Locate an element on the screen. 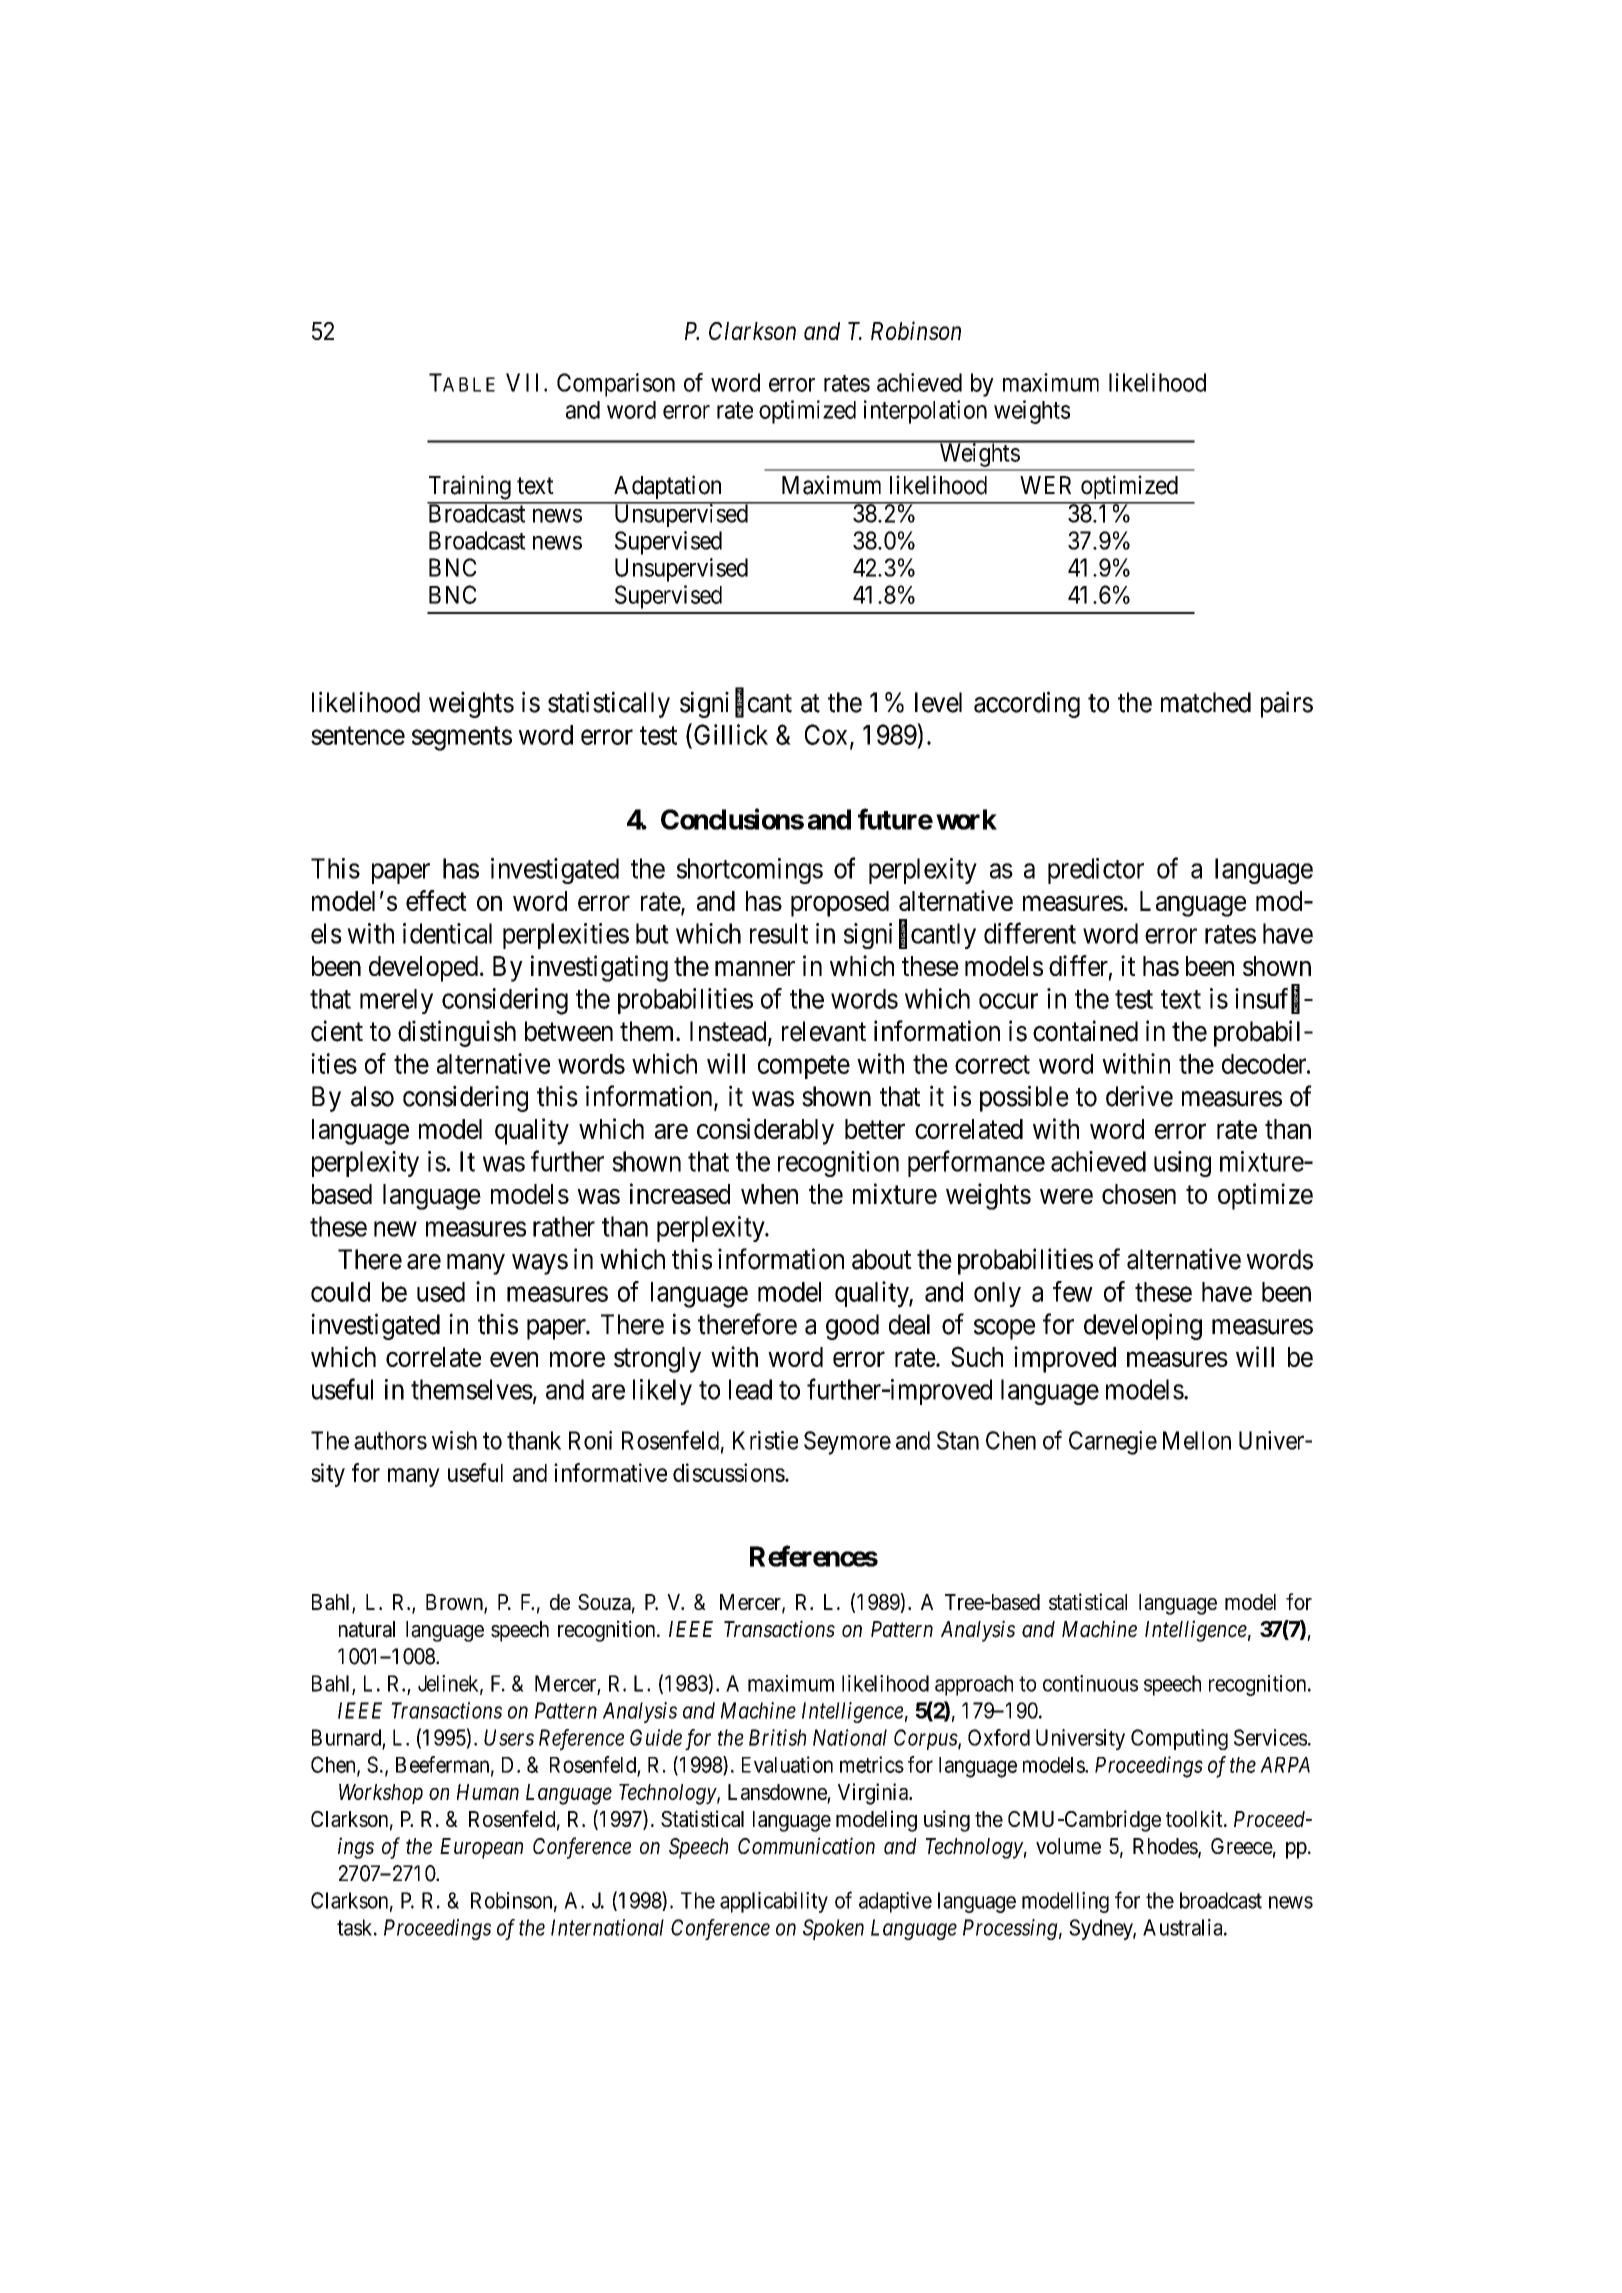 This screenshot has height=2293, width=1622. lead is located at coordinates (750, 1389).
